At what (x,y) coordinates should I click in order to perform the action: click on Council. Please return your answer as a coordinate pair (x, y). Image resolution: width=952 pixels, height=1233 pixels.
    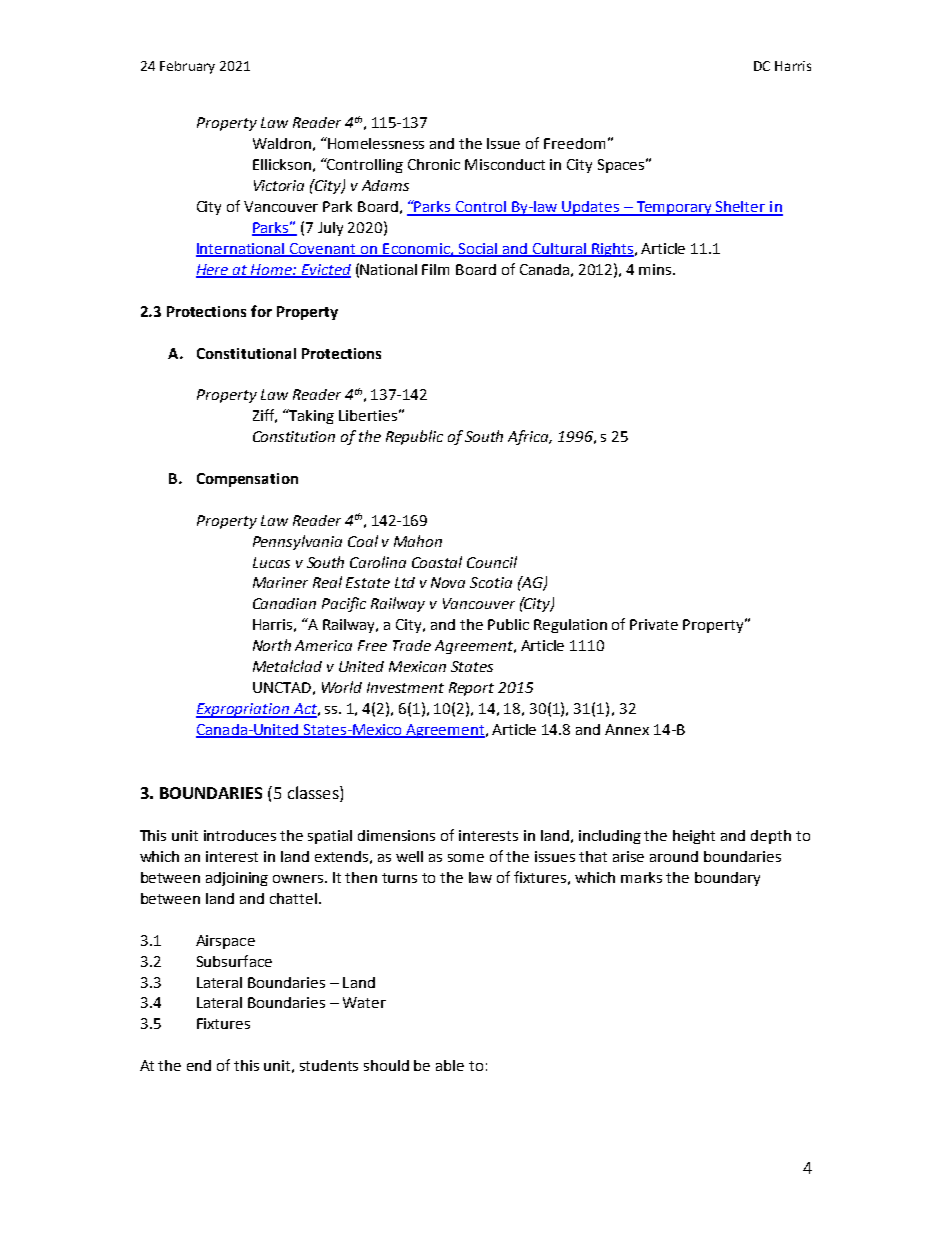
    Looking at the image, I should click on (492, 562).
